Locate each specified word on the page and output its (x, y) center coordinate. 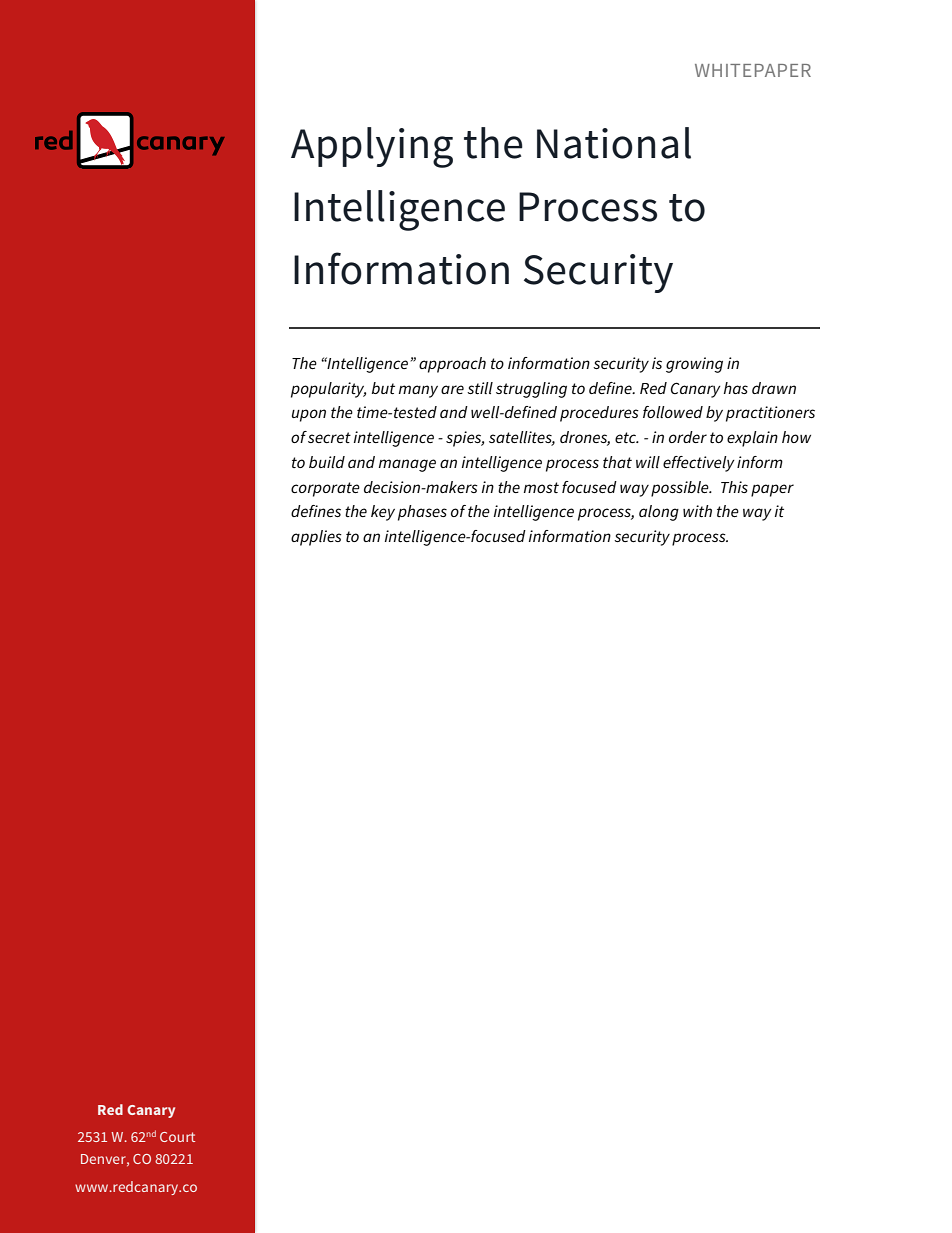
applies (316, 538)
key (383, 513)
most (541, 487)
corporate (325, 489)
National (614, 143)
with (697, 511)
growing (694, 365)
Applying (372, 147)
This (734, 487)
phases (422, 513)
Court (177, 1137)
